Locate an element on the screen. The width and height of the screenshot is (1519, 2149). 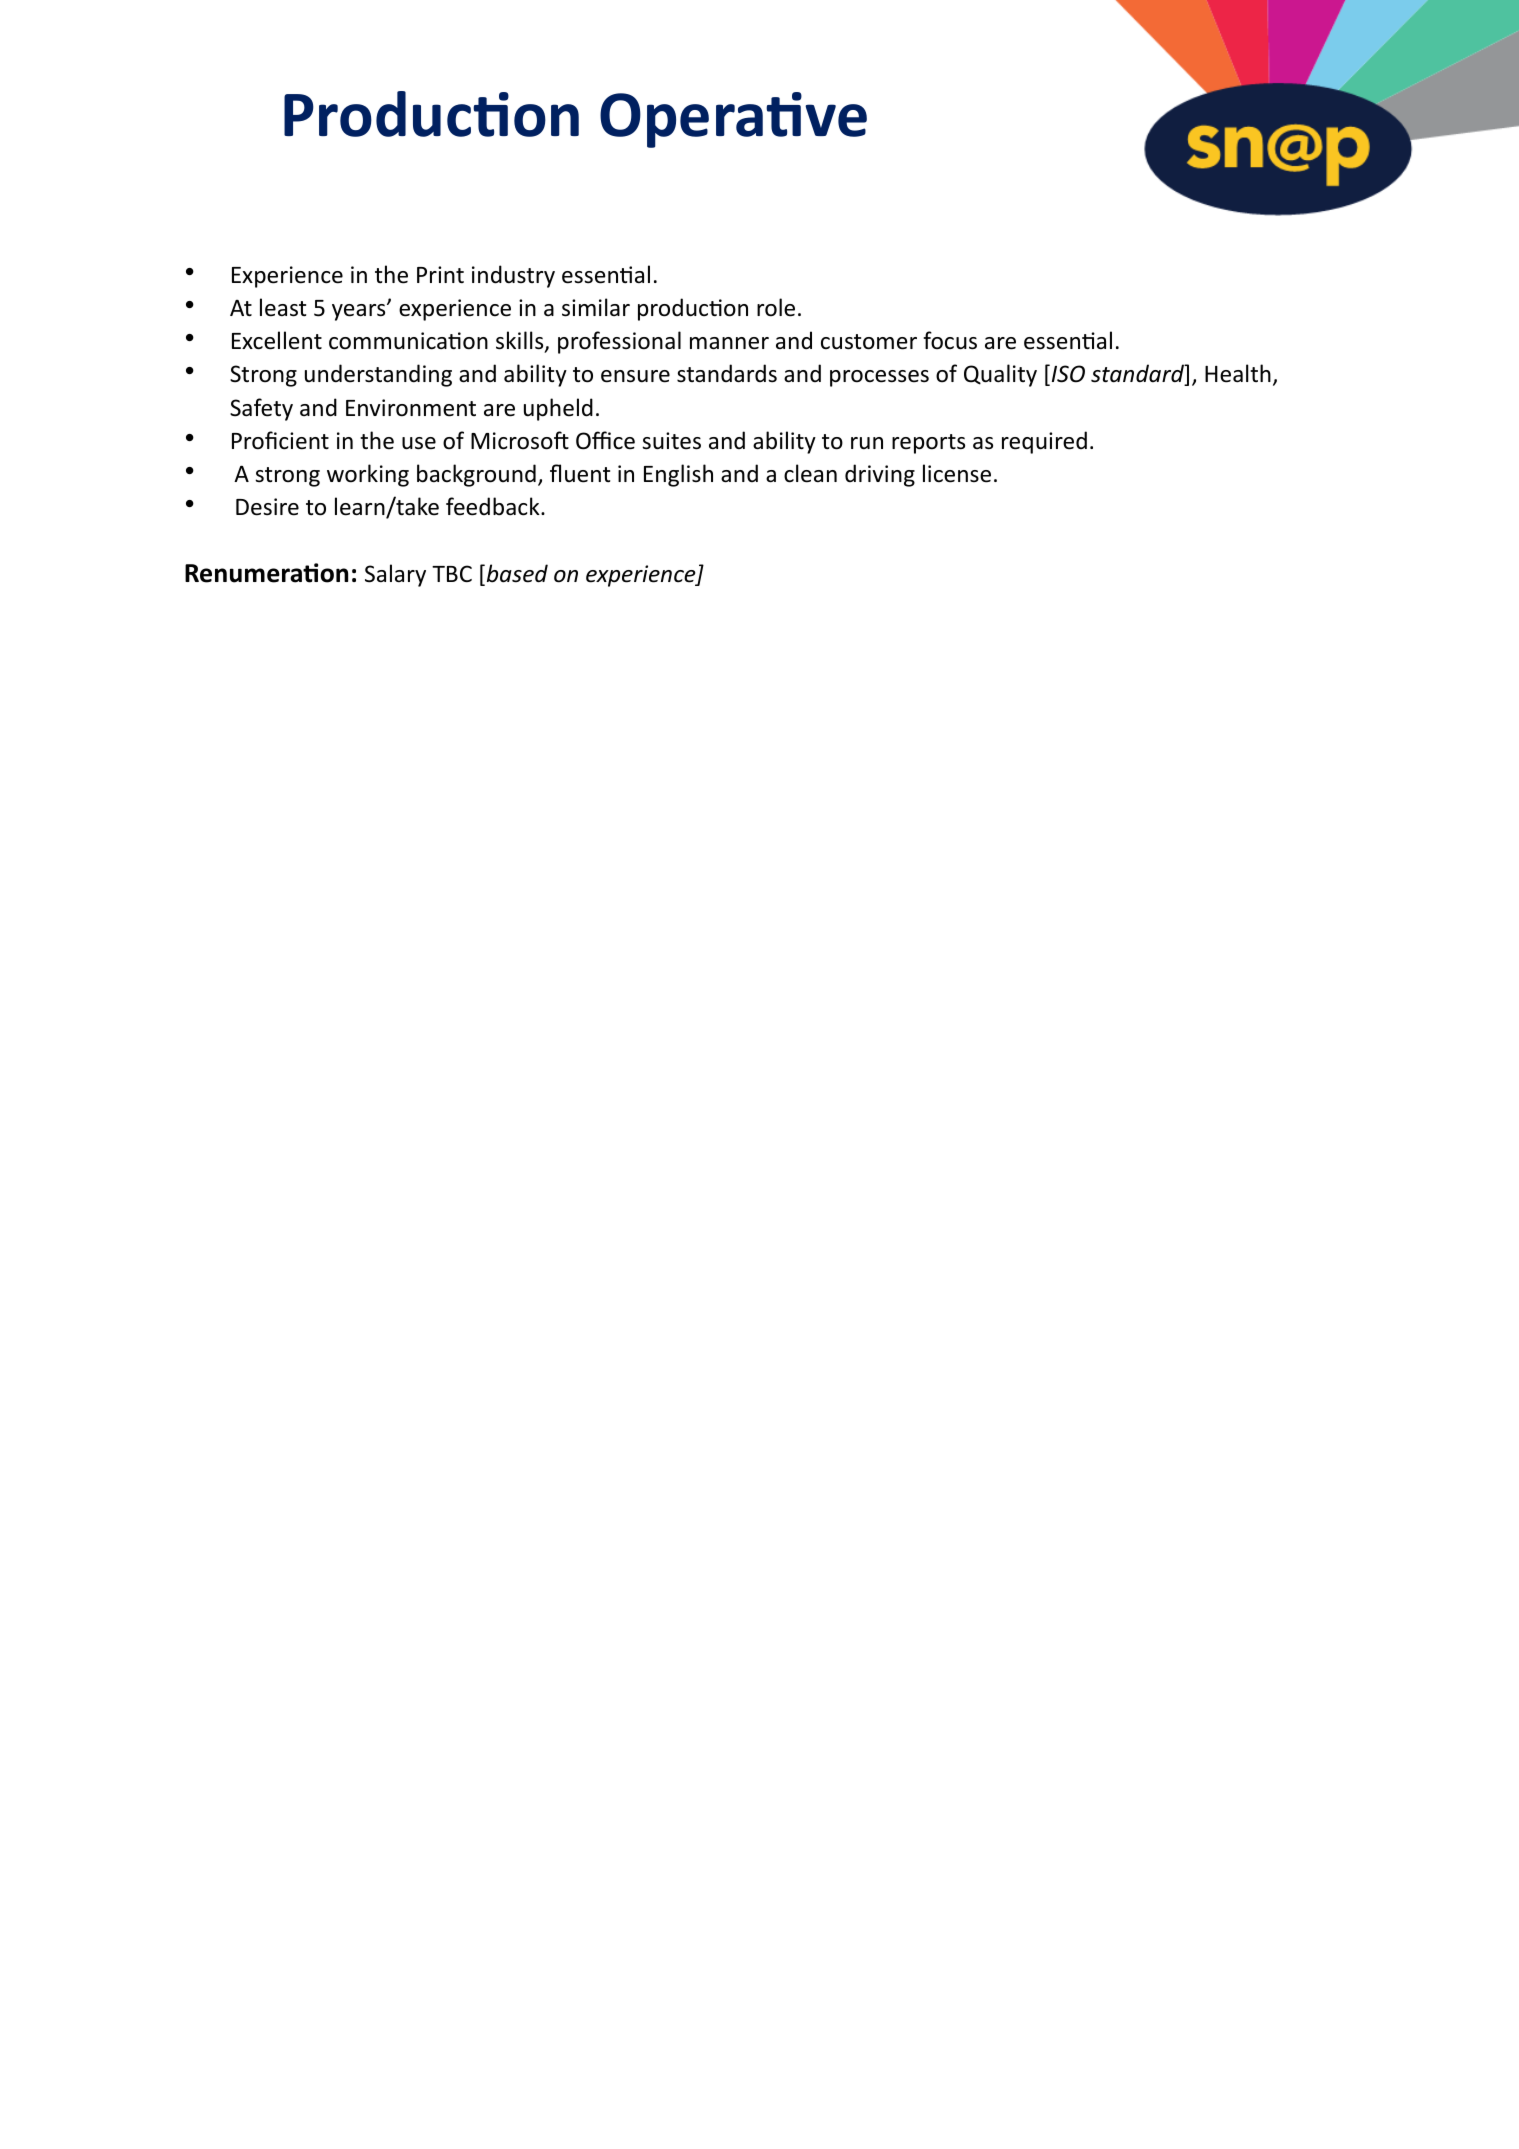
license is located at coordinates (957, 473).
